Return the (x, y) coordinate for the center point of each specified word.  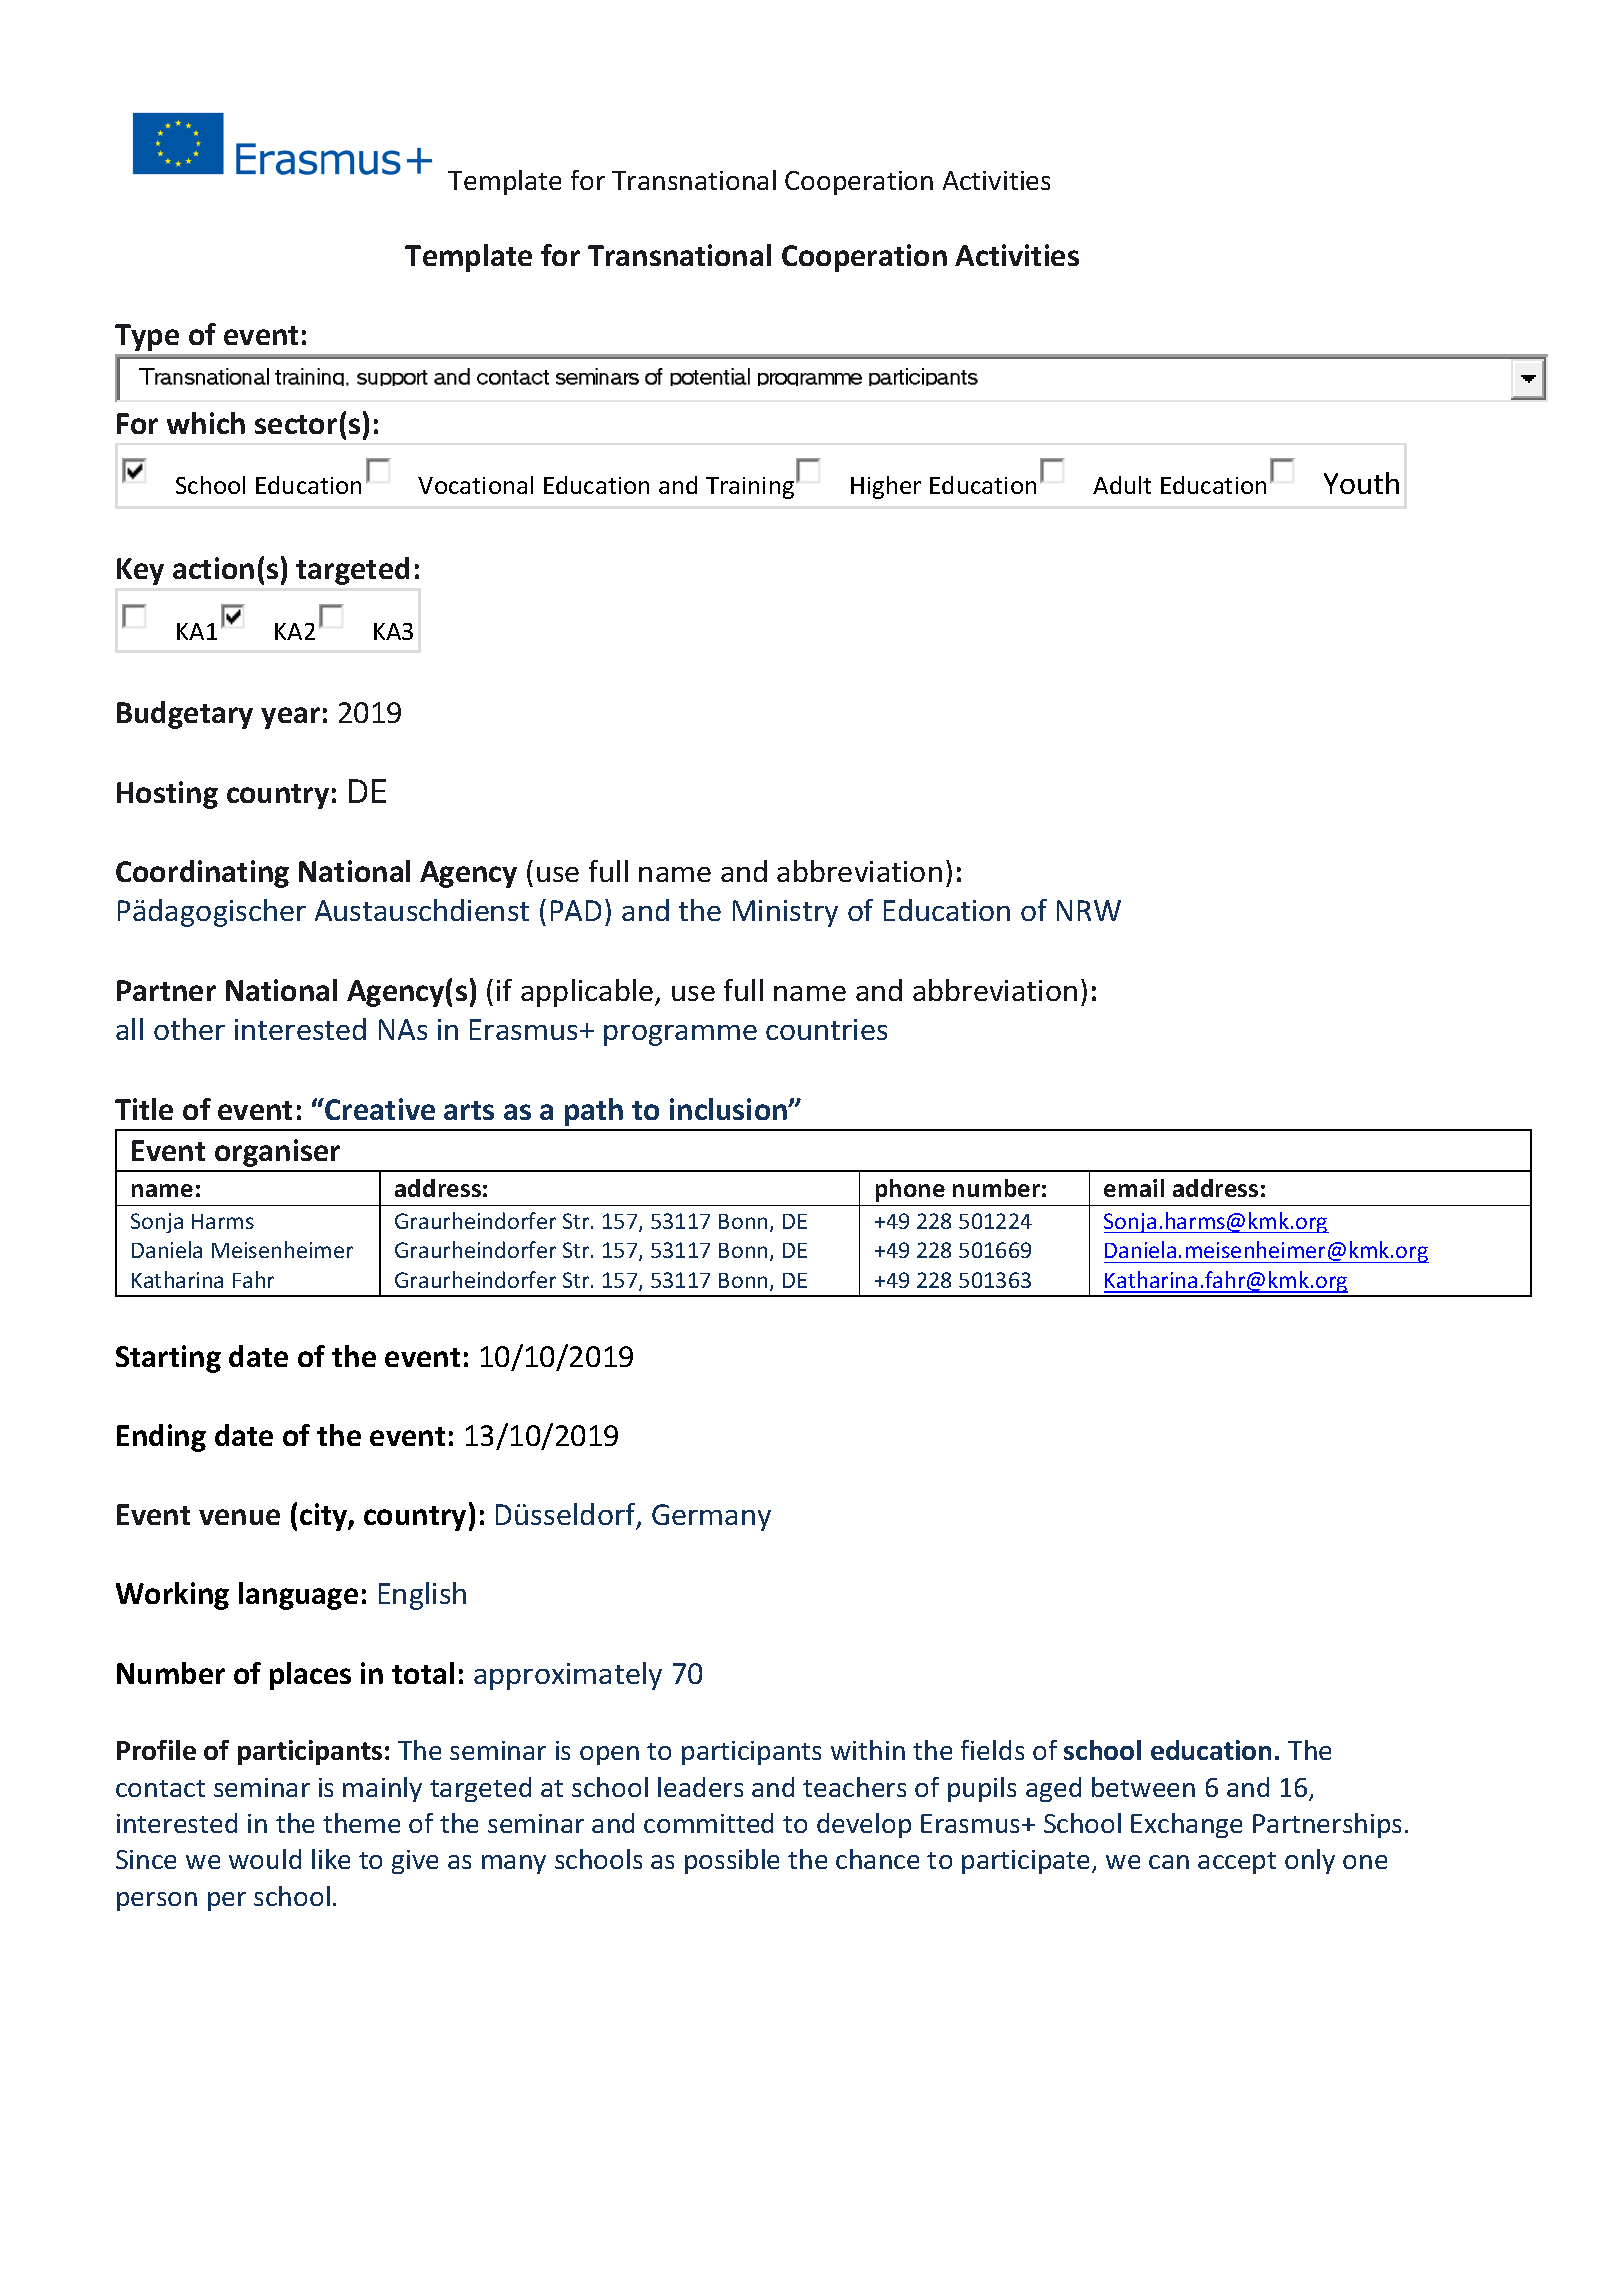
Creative (380, 1109)
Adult (1122, 485)
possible (732, 1861)
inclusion (729, 1109)
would (265, 1859)
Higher (886, 487)
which (206, 423)
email (1134, 1188)
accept (1237, 1863)
